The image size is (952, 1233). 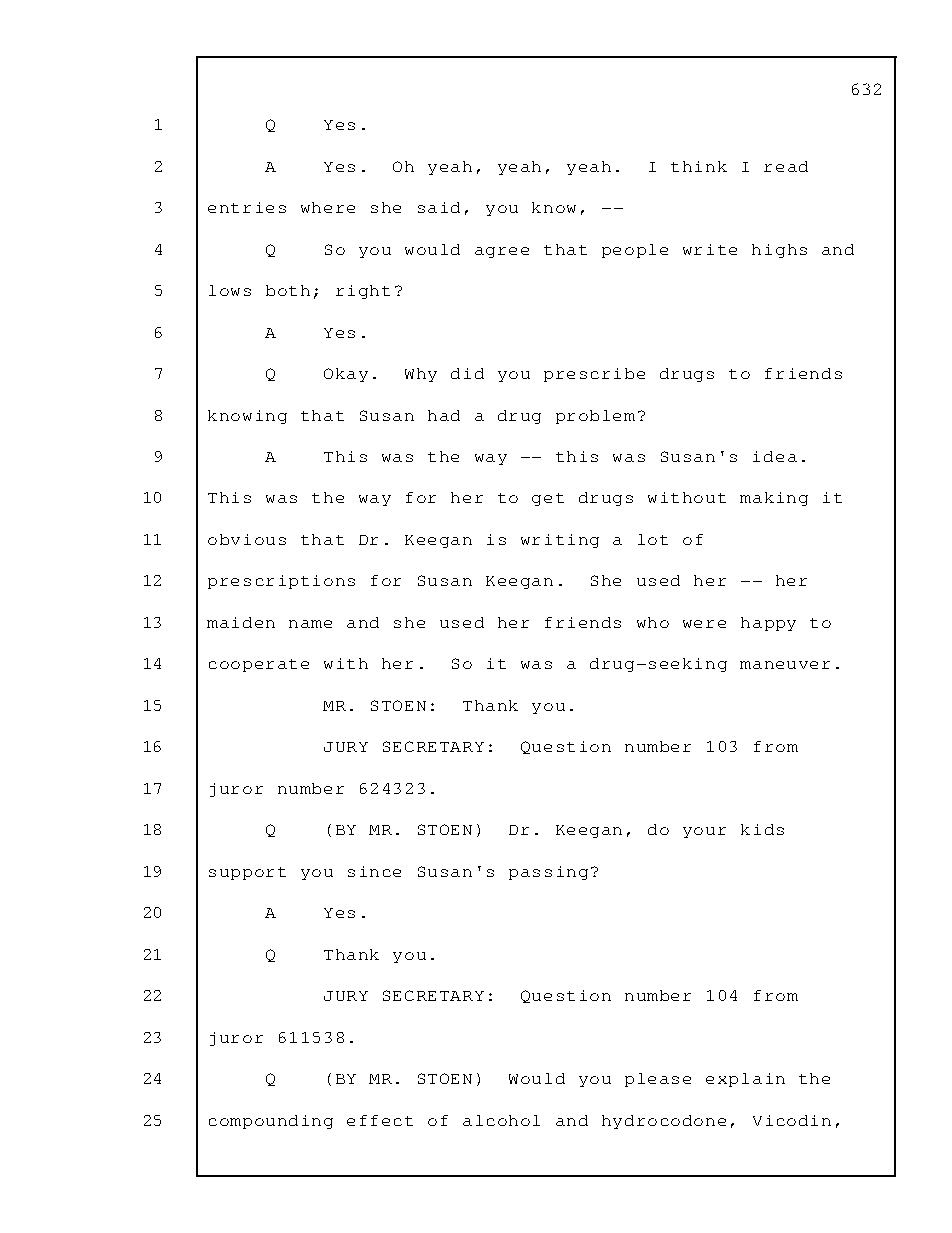 I want to click on support, so click(x=247, y=873).
